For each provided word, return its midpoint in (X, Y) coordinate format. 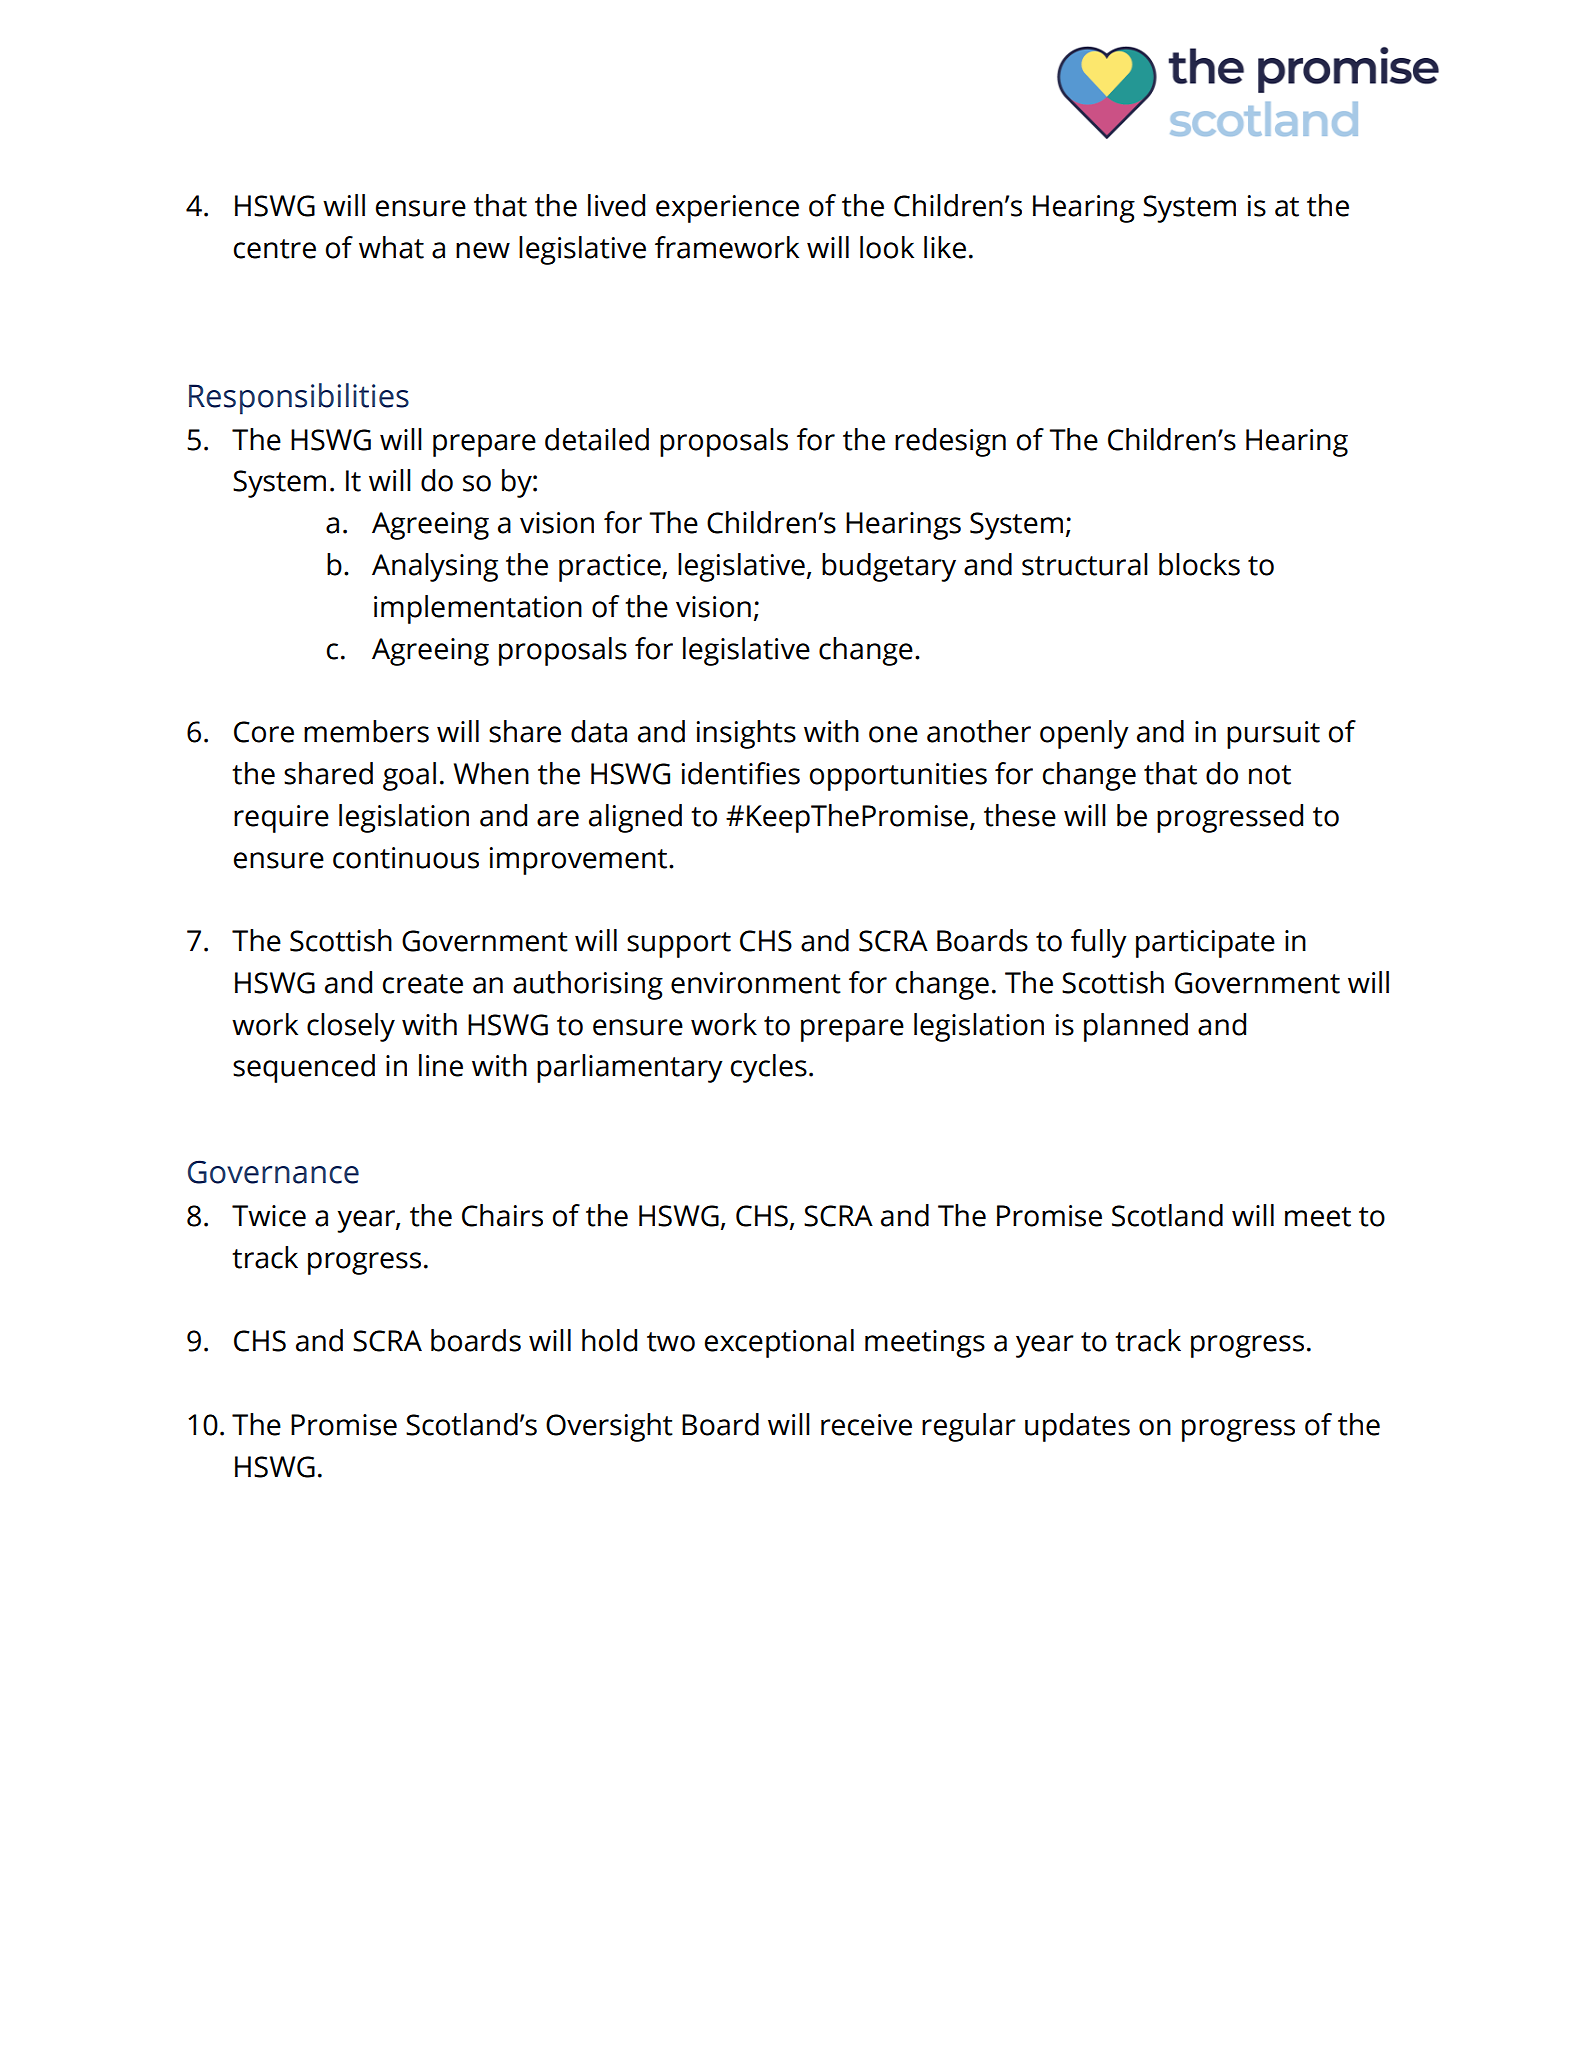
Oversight (609, 1427)
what (391, 247)
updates (1077, 1427)
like (945, 247)
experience (727, 209)
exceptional (779, 1343)
